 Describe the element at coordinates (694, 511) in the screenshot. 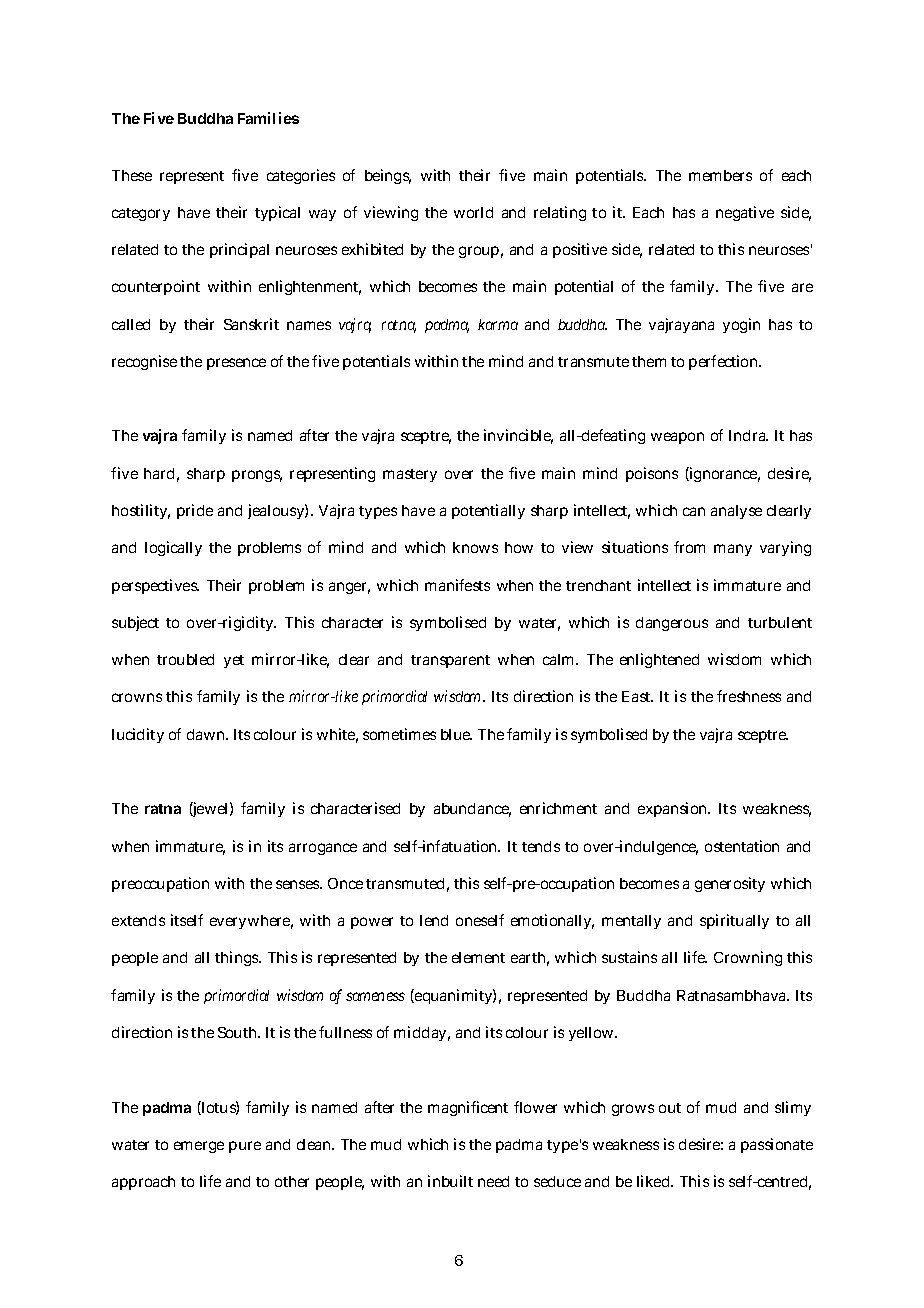

I see `can` at that location.
